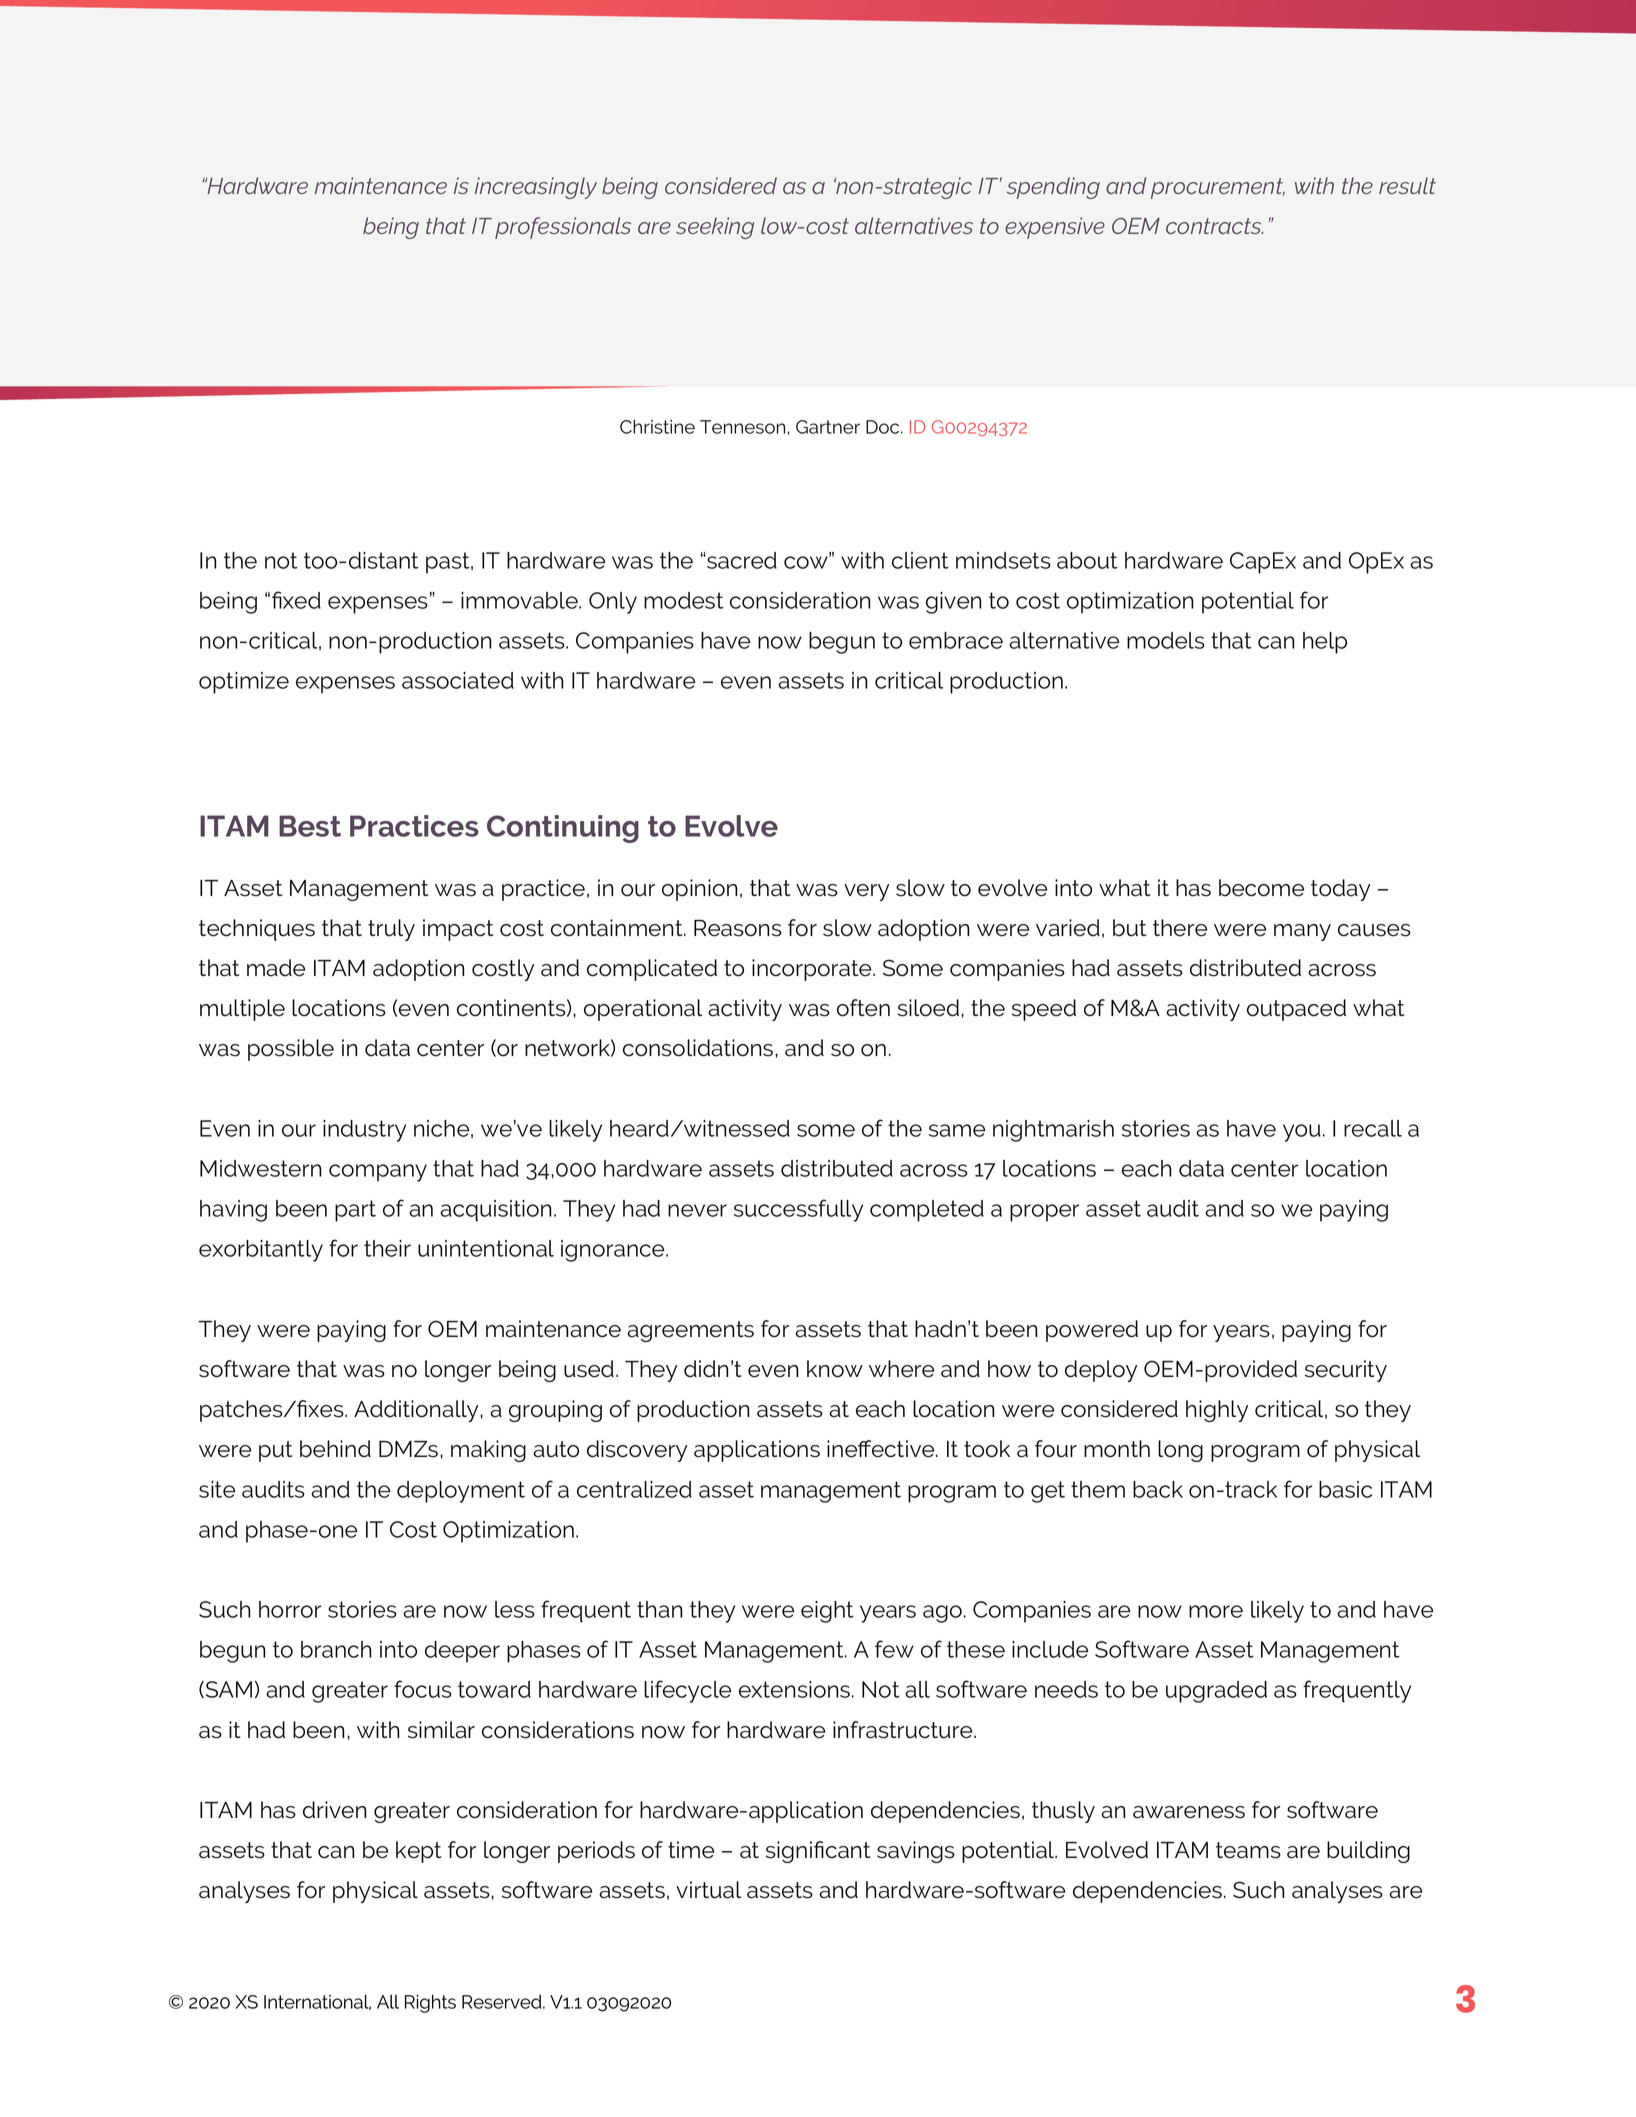 The image size is (1636, 2117). I want to click on increasingly, so click(536, 188).
